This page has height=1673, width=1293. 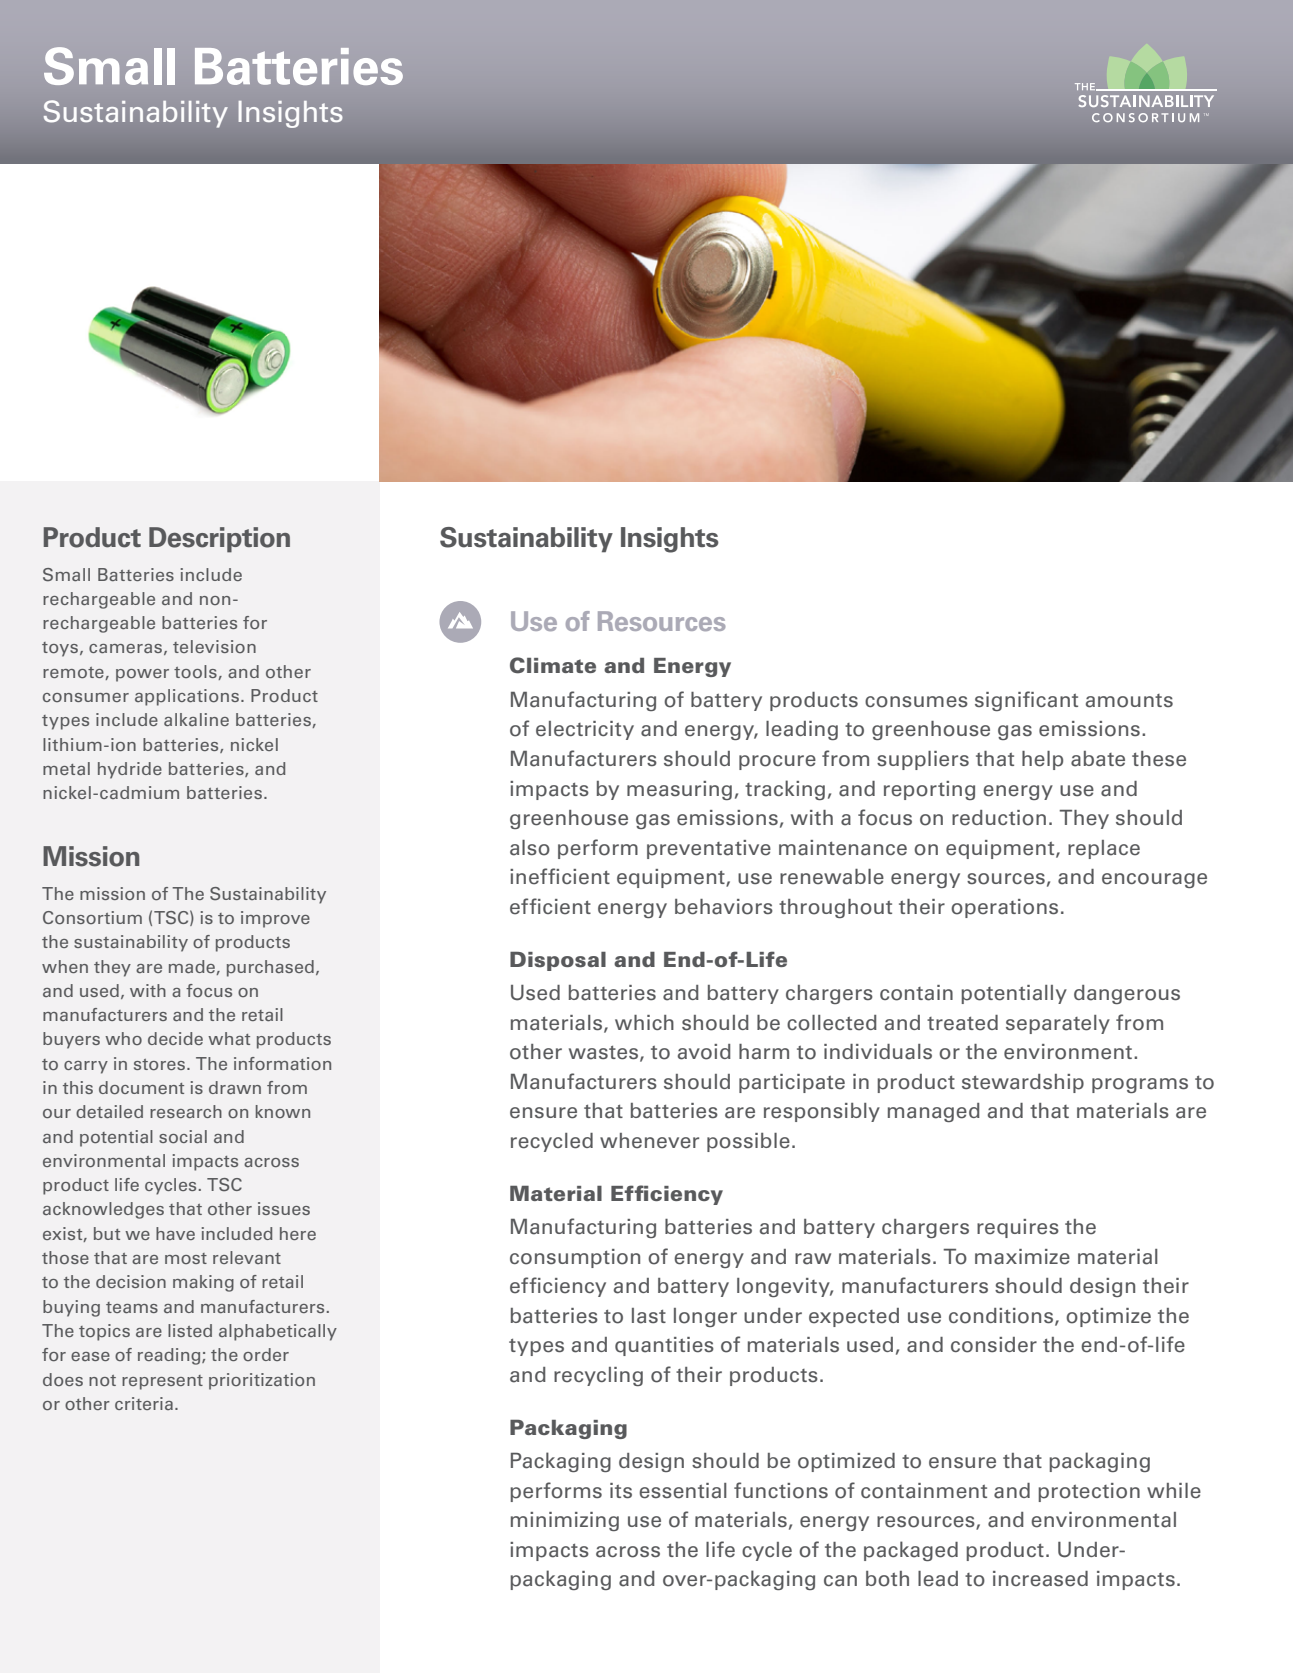 I want to click on significant, so click(x=1026, y=701).
